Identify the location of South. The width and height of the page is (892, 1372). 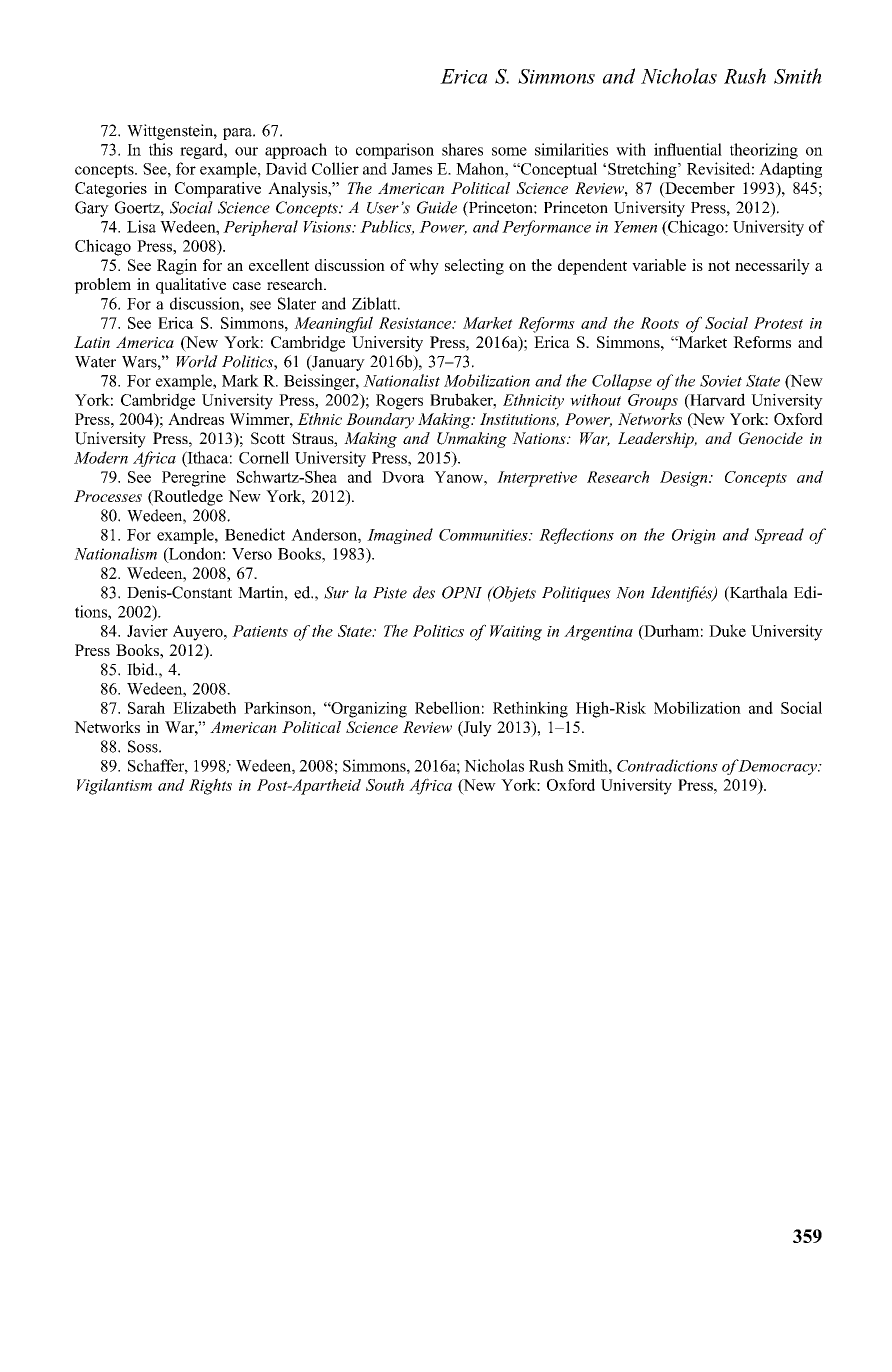
(385, 785).
